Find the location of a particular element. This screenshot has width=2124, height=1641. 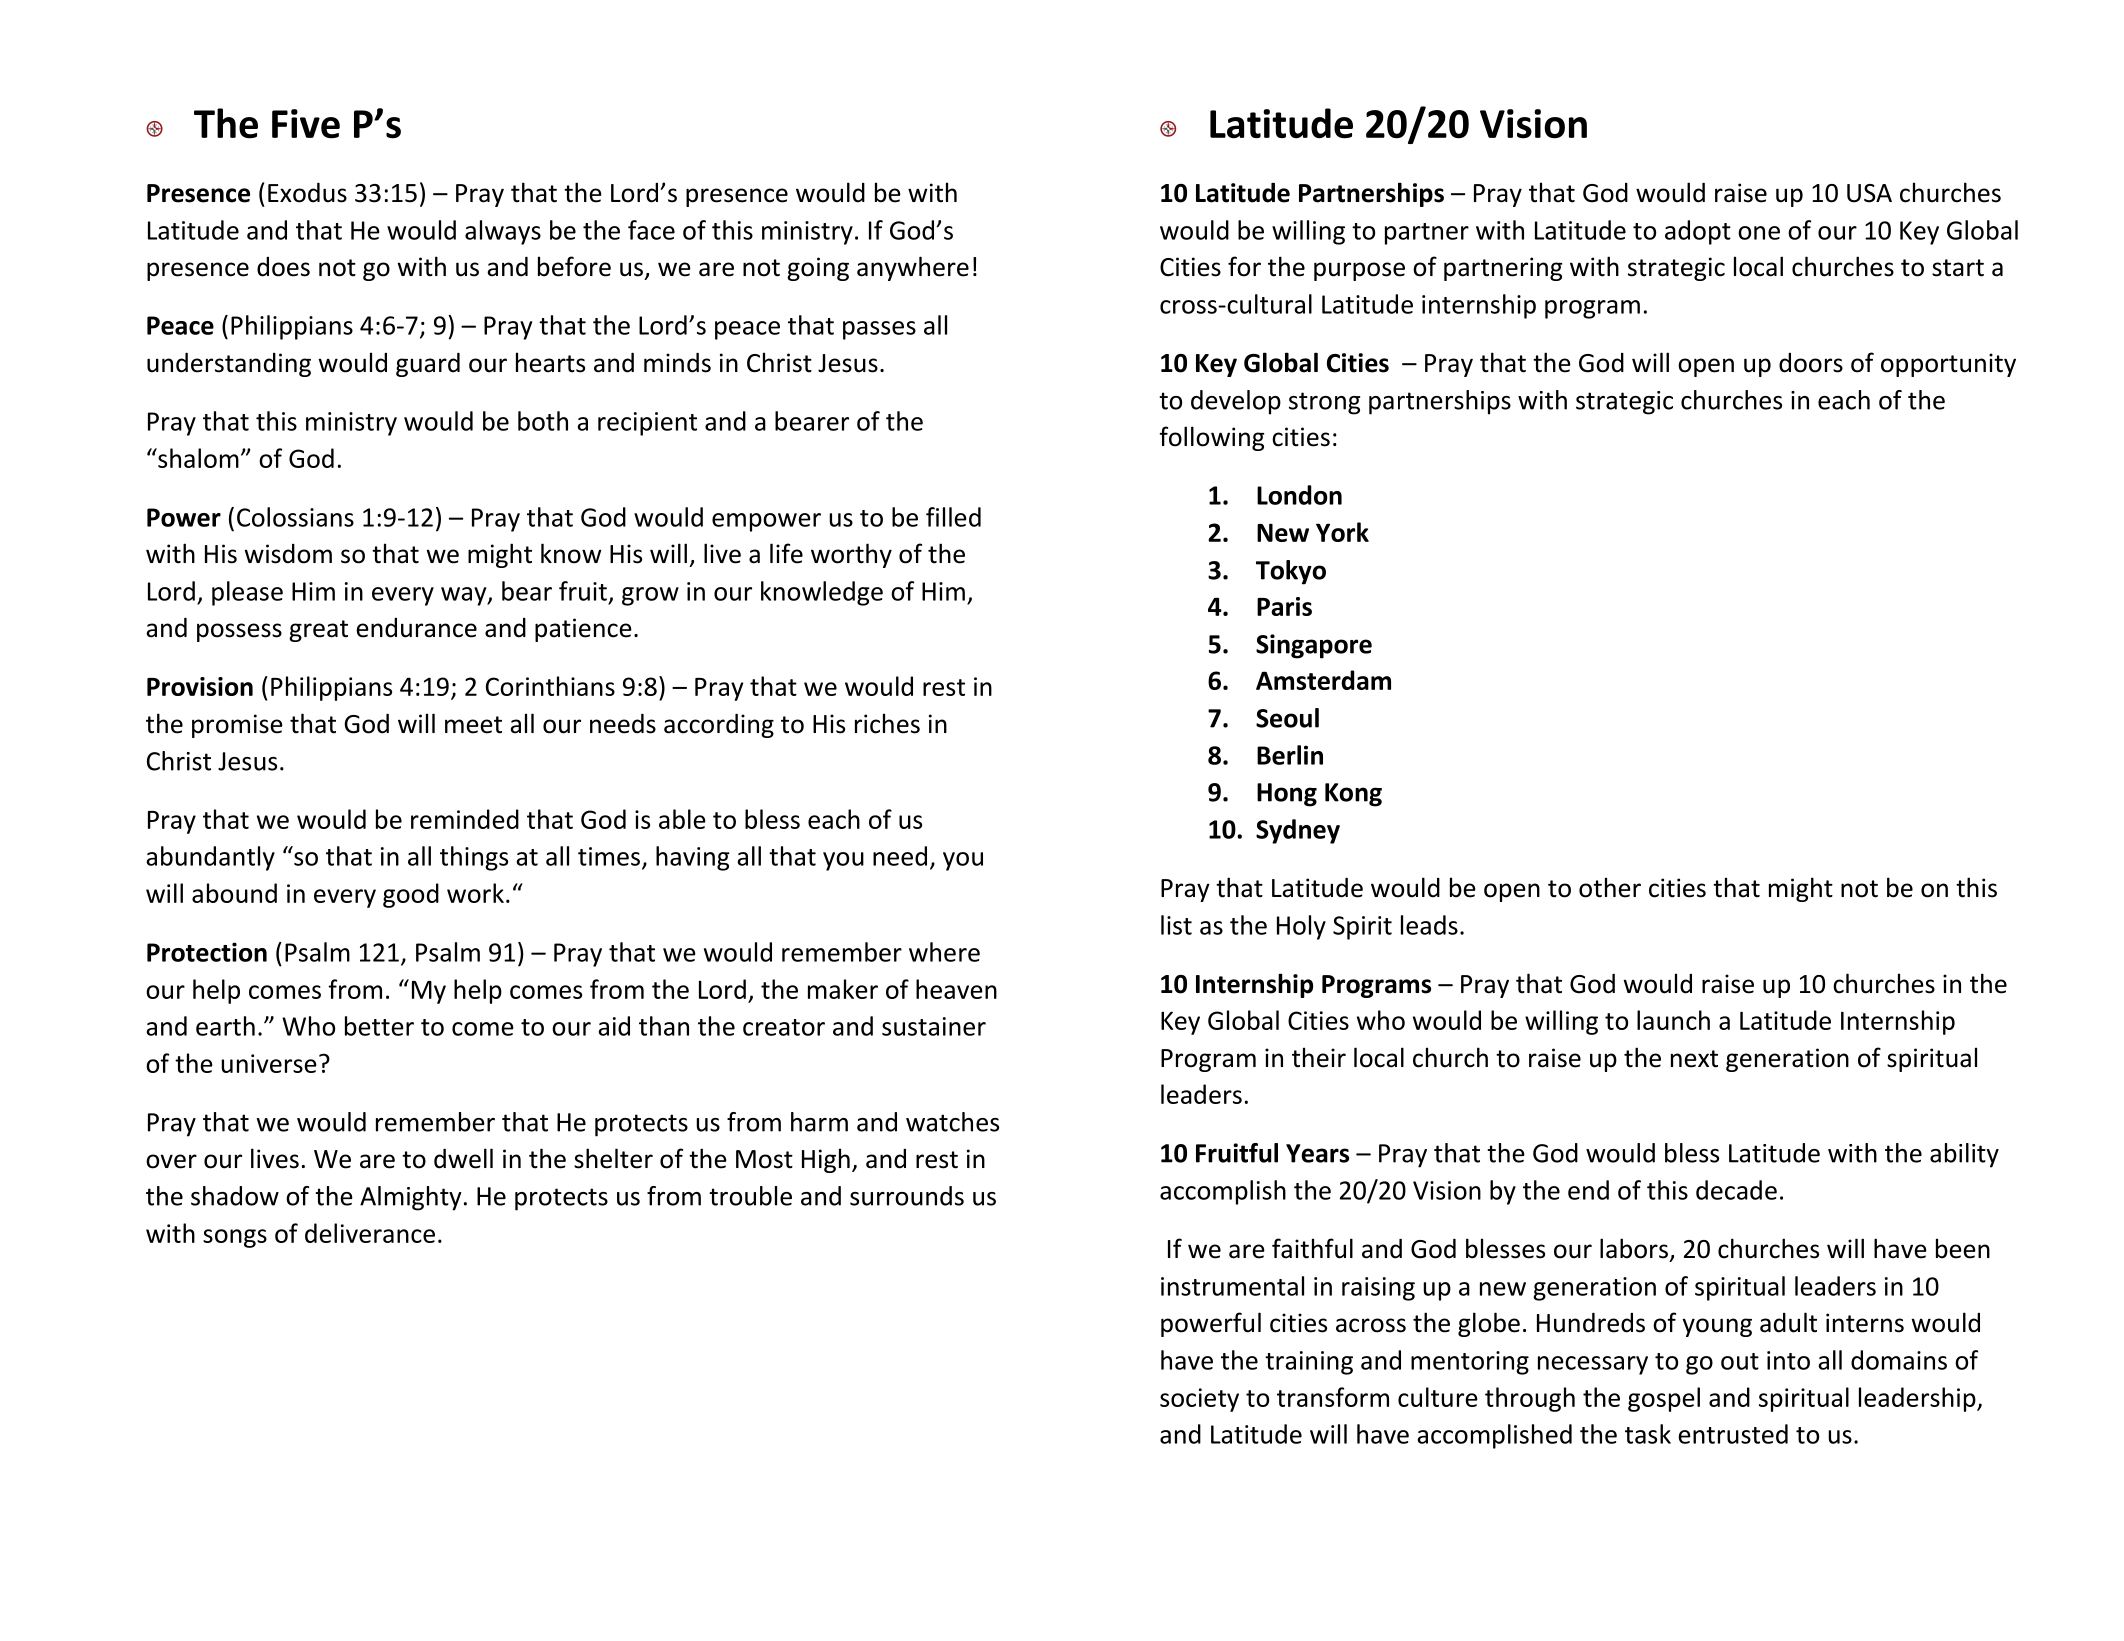

good is located at coordinates (411, 895).
